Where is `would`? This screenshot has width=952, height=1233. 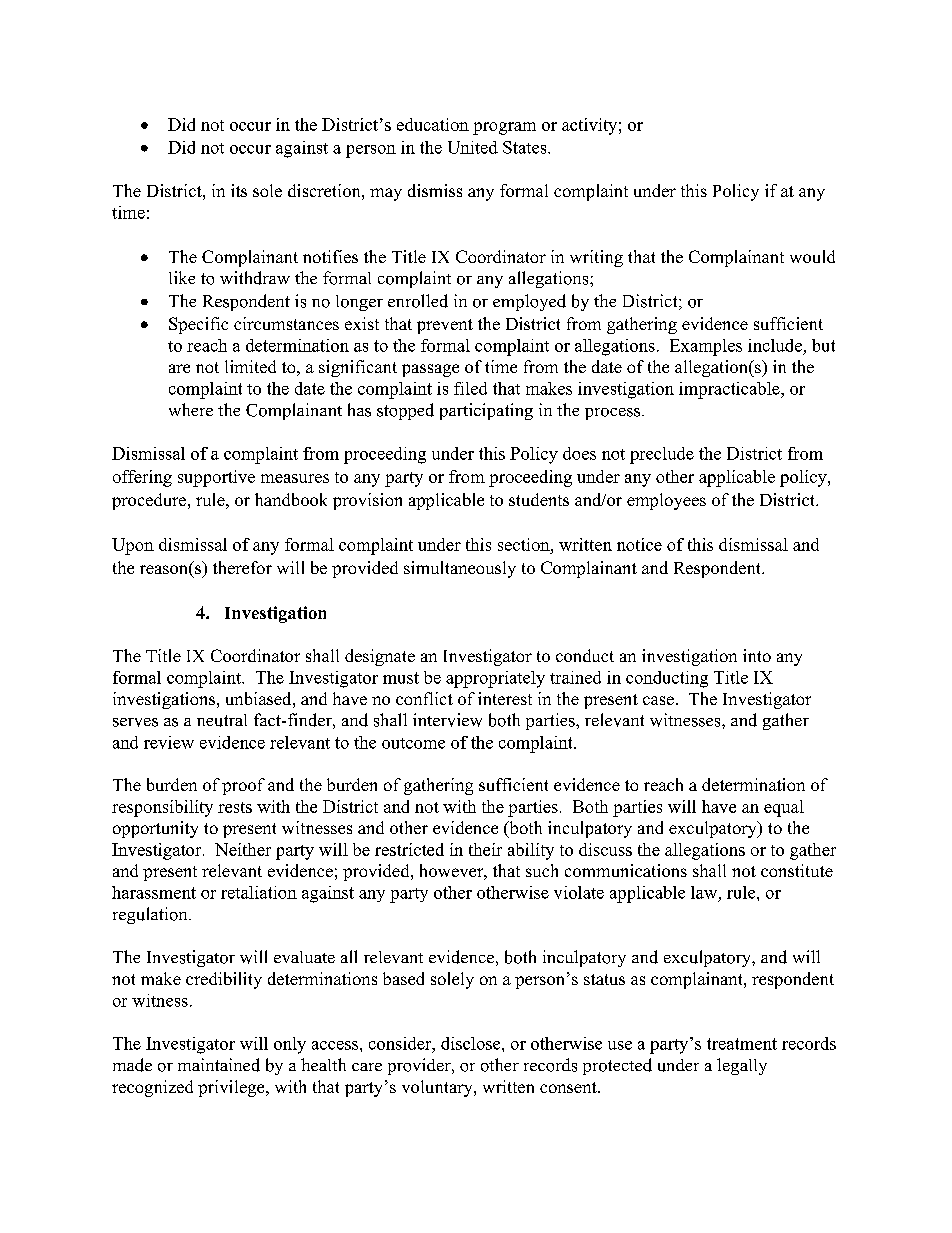 would is located at coordinates (812, 256).
